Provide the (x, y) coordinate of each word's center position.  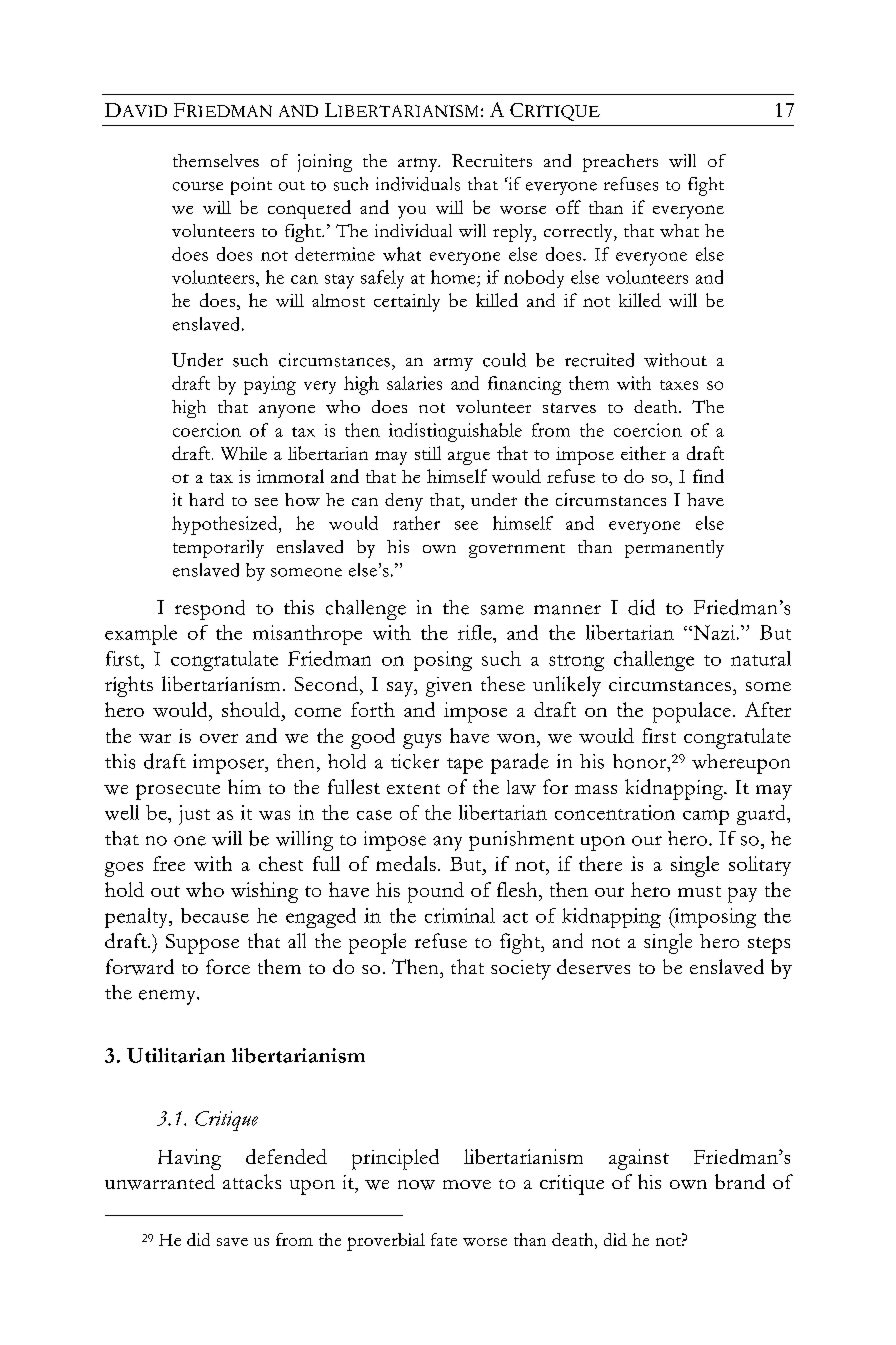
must (699, 891)
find (708, 476)
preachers (620, 163)
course (198, 186)
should (252, 709)
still (428, 453)
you (412, 212)
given (449, 687)
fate (444, 1239)
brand (740, 1181)
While (244, 453)
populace (692, 712)
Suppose (202, 944)
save (232, 1242)
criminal (460, 915)
